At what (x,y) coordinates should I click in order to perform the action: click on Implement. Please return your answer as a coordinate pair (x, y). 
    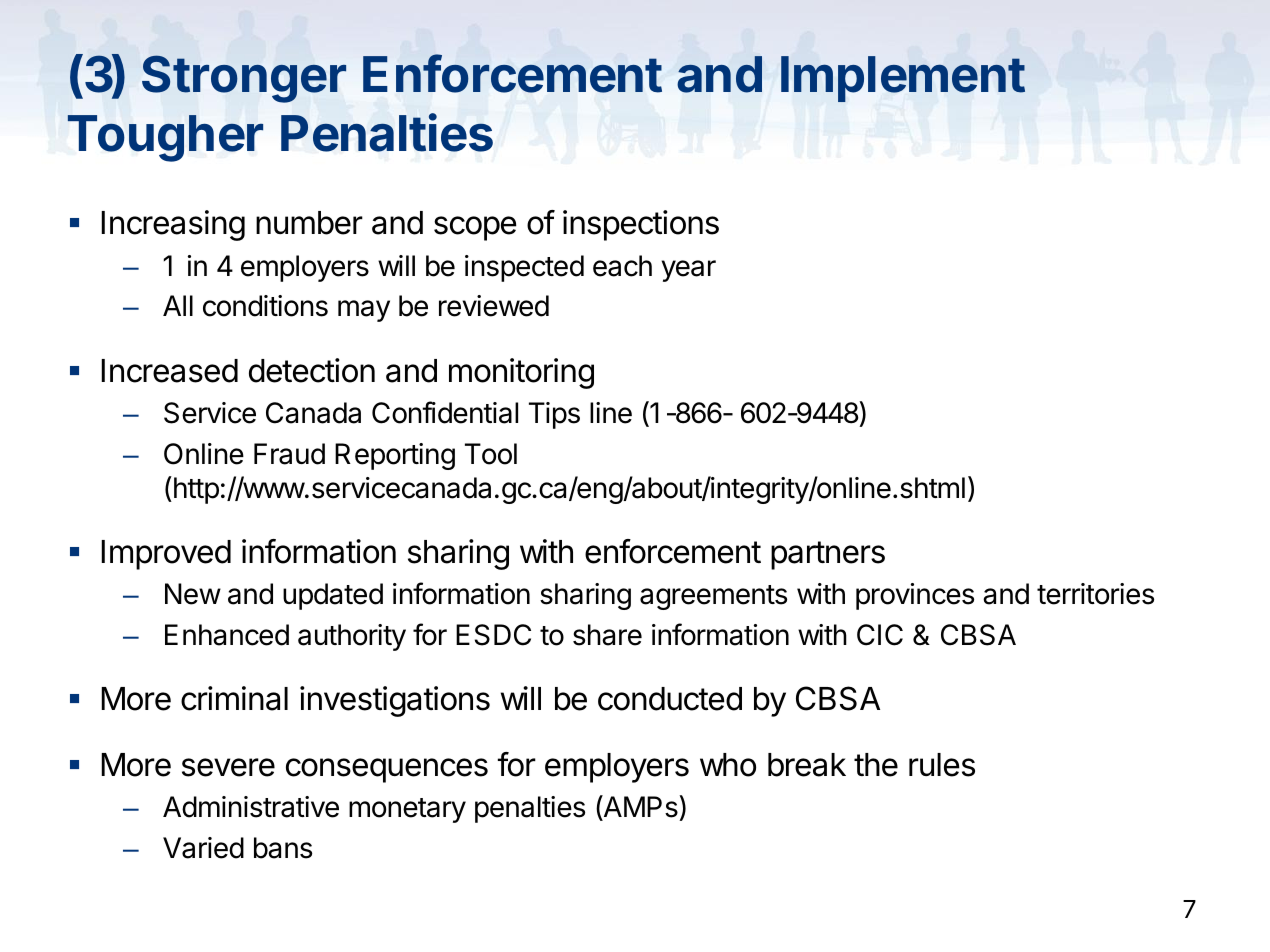
    Looking at the image, I should click on (903, 79).
